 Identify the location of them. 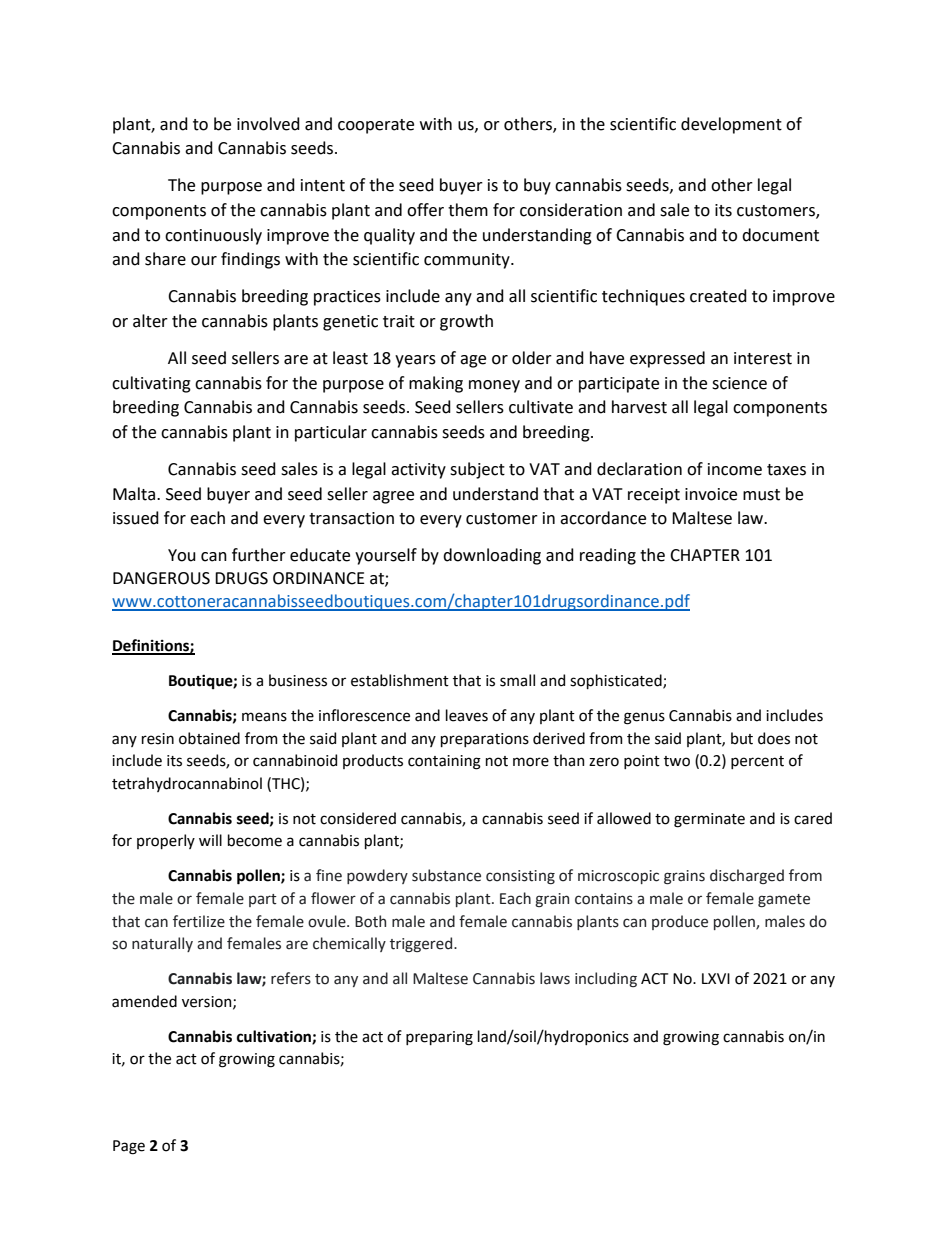
(468, 210).
